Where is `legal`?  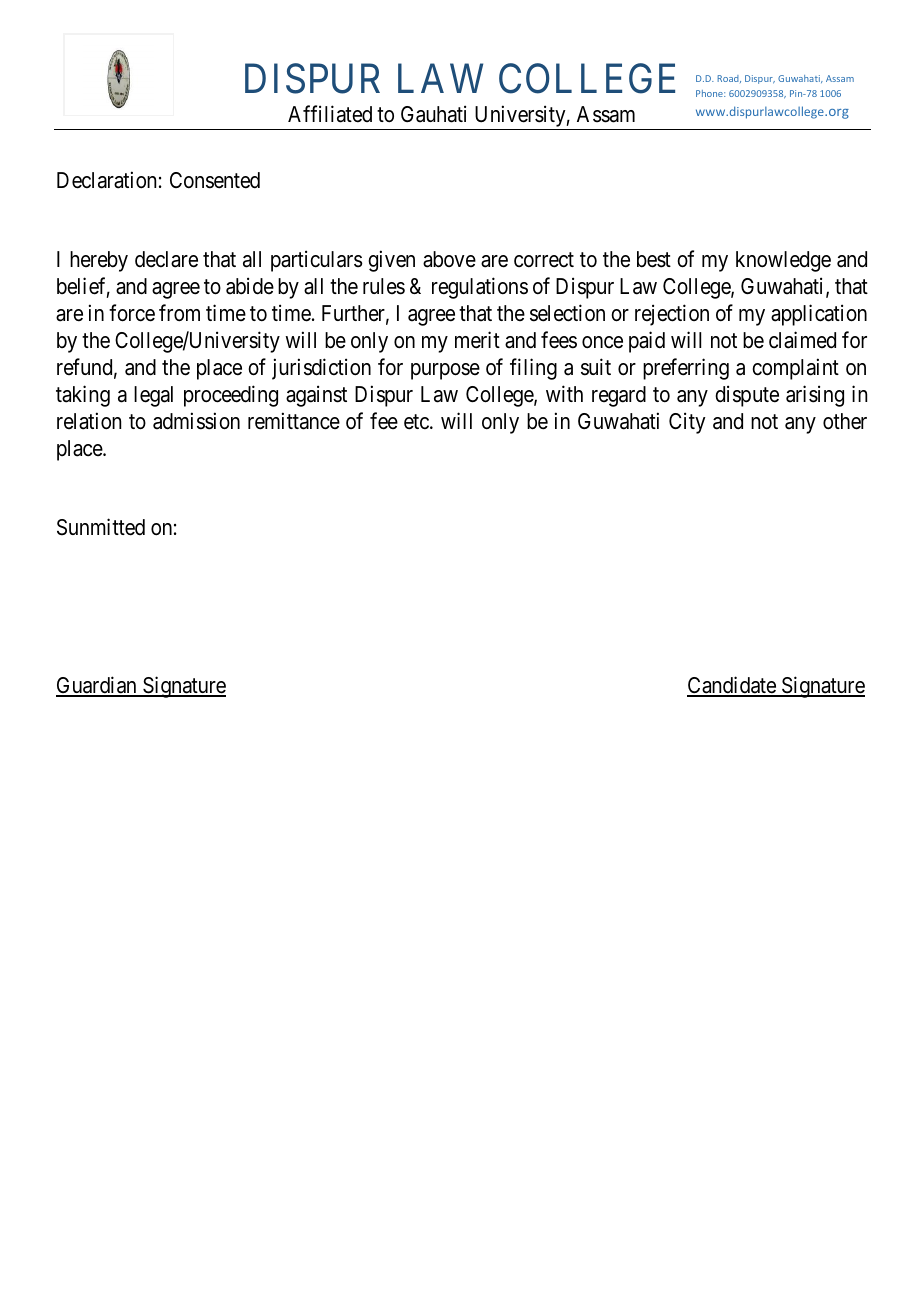 legal is located at coordinates (153, 396).
